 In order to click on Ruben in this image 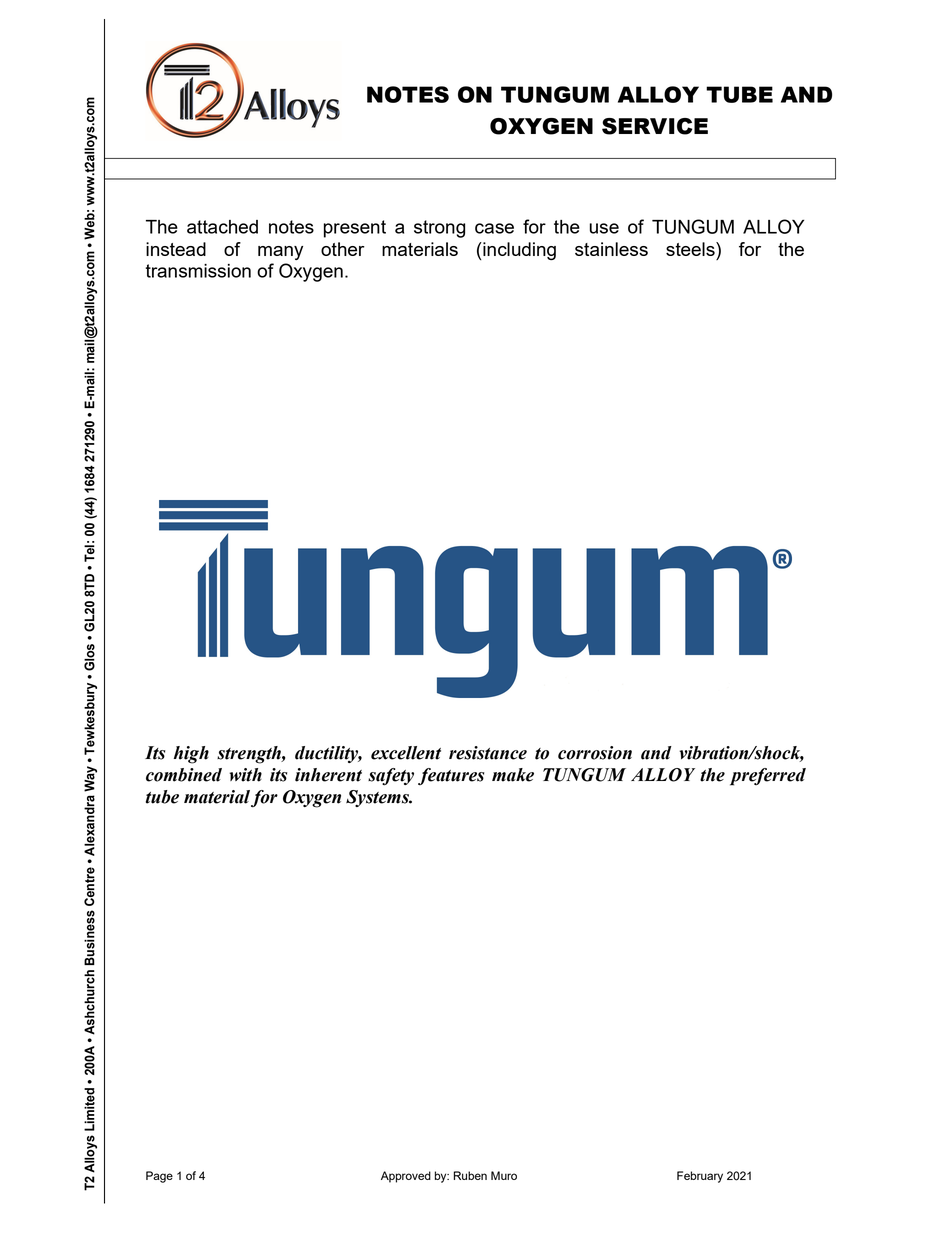, I will do `click(470, 1175)`.
